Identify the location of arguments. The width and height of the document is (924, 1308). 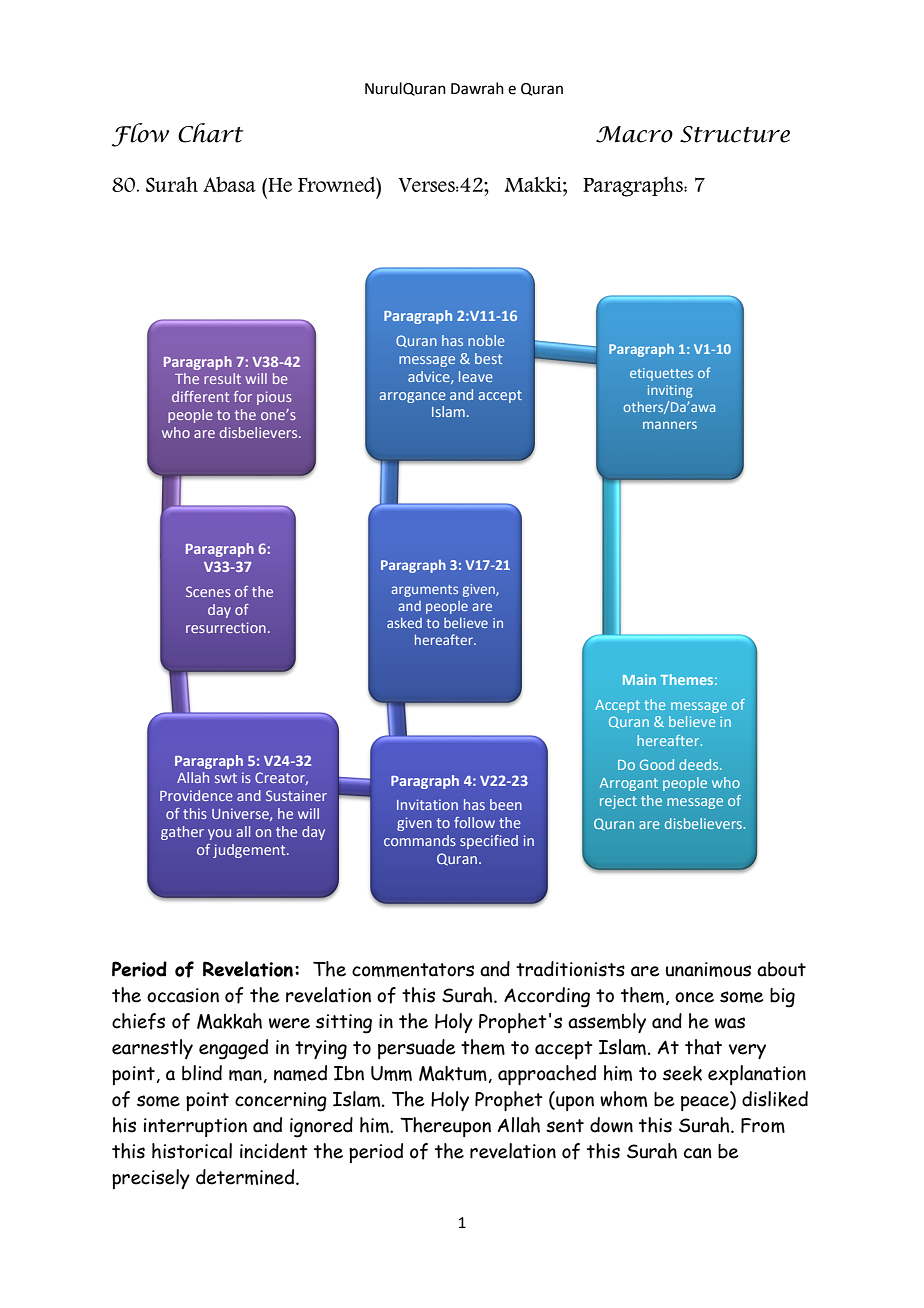
(425, 591).
